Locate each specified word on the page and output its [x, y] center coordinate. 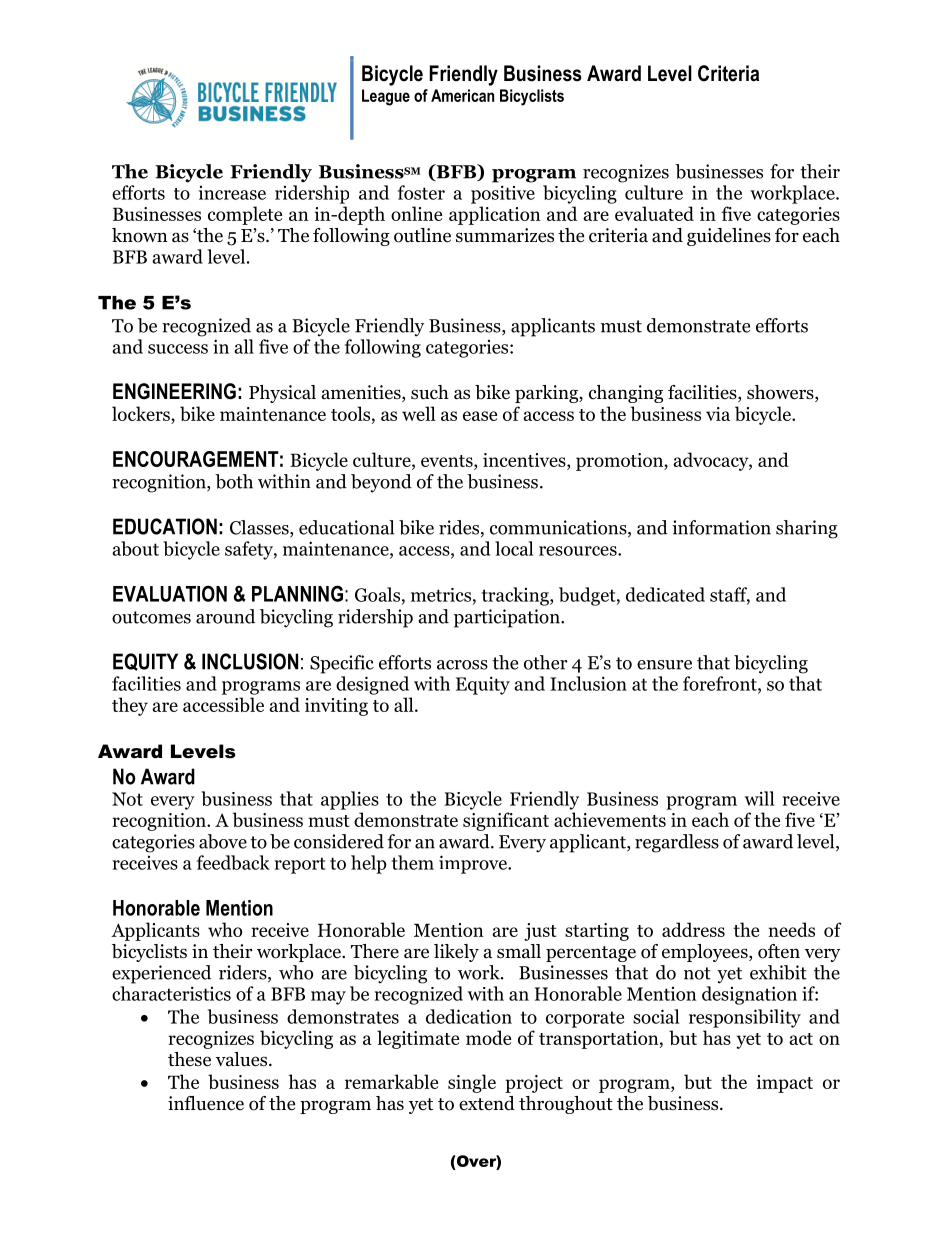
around [225, 616]
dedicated [665, 594]
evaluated [654, 213]
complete [245, 215]
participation [508, 618]
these [189, 1059]
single [472, 1083]
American [462, 95]
